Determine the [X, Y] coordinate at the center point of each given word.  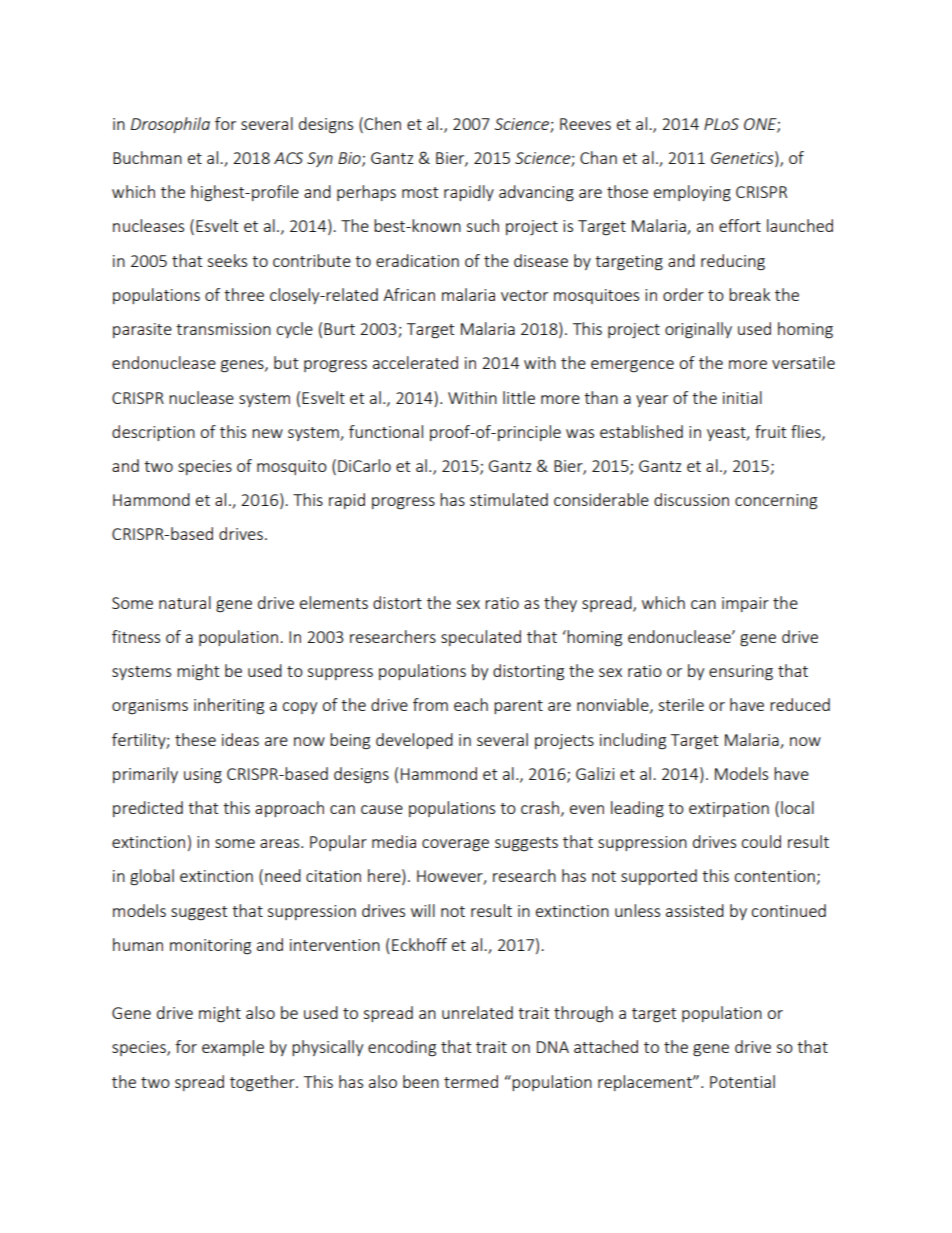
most [420, 192]
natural [185, 602]
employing [692, 193]
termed [471, 1081]
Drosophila [170, 125]
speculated [481, 638]
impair [745, 604]
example [233, 1048]
